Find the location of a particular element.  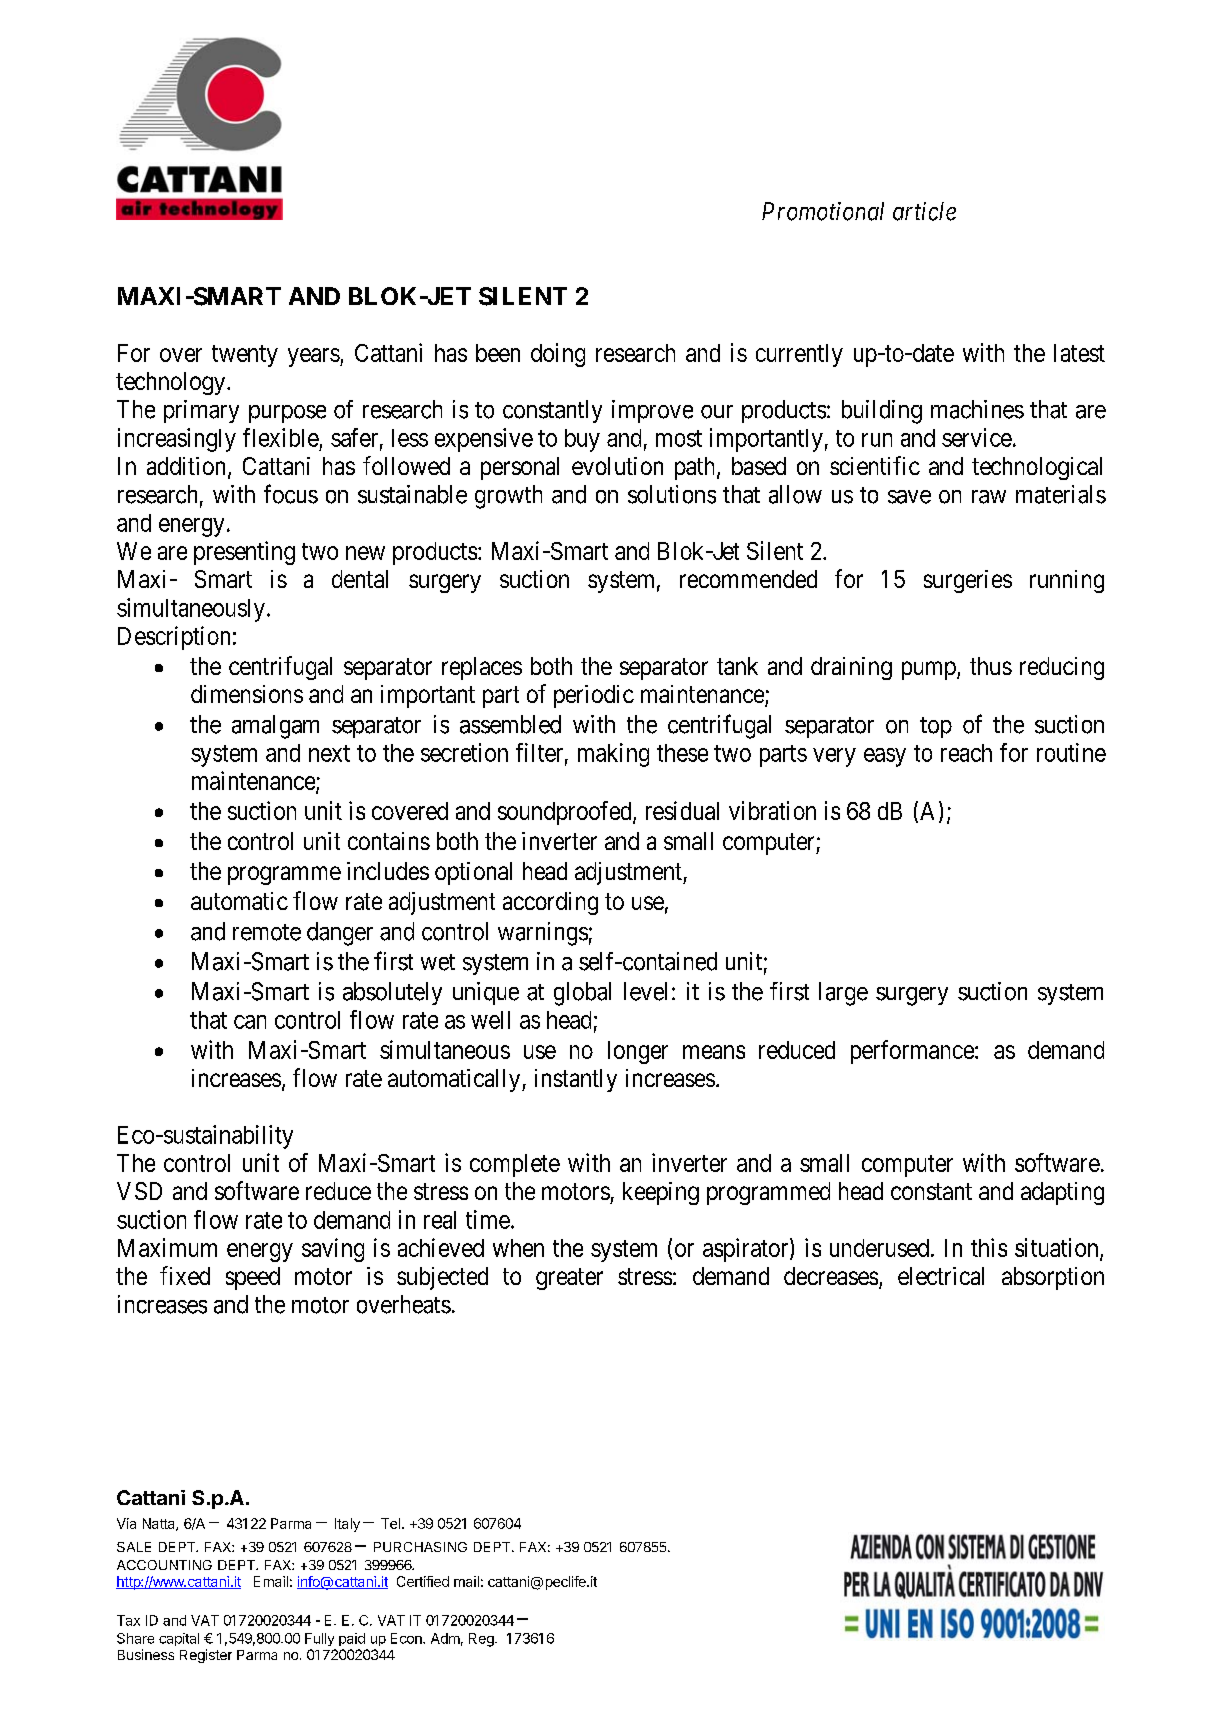

twenty is located at coordinates (245, 356).
